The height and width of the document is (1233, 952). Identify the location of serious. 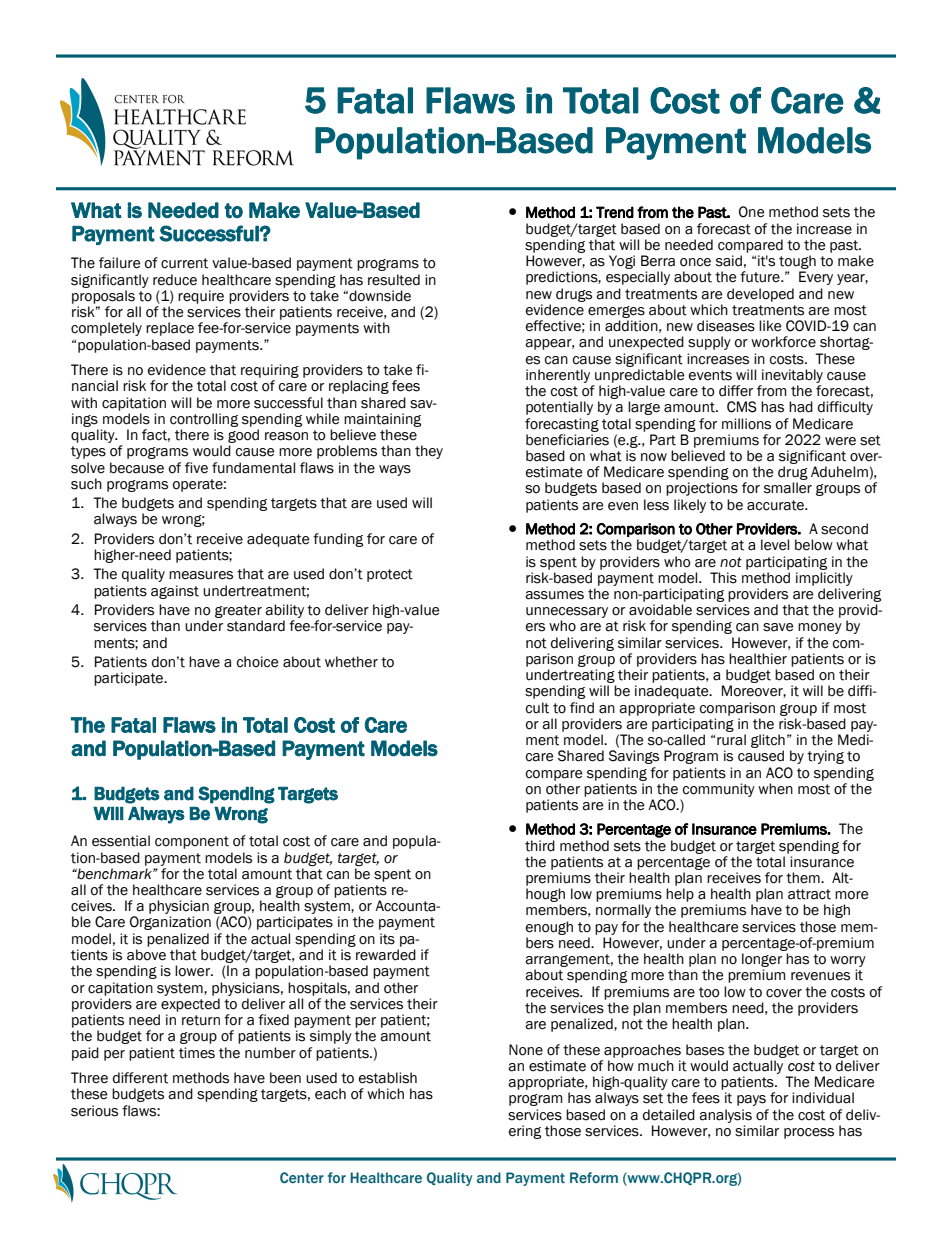
(94, 1111).
